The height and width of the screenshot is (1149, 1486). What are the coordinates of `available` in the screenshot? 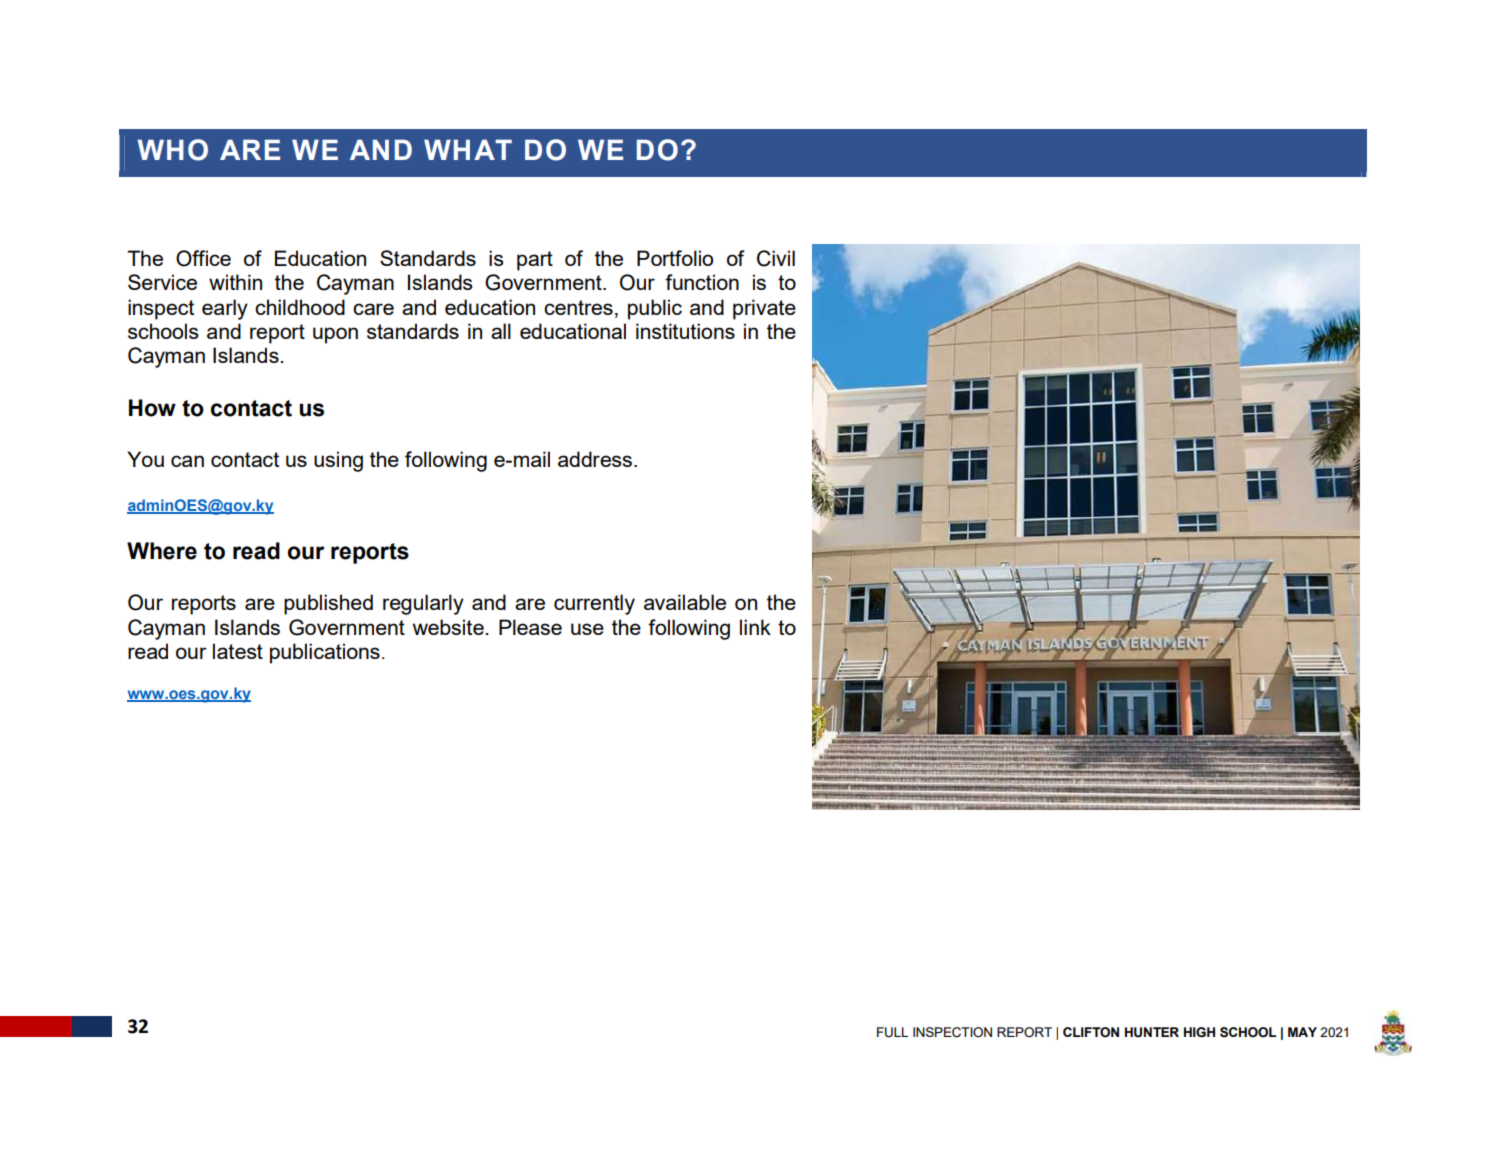 It's located at (685, 602).
